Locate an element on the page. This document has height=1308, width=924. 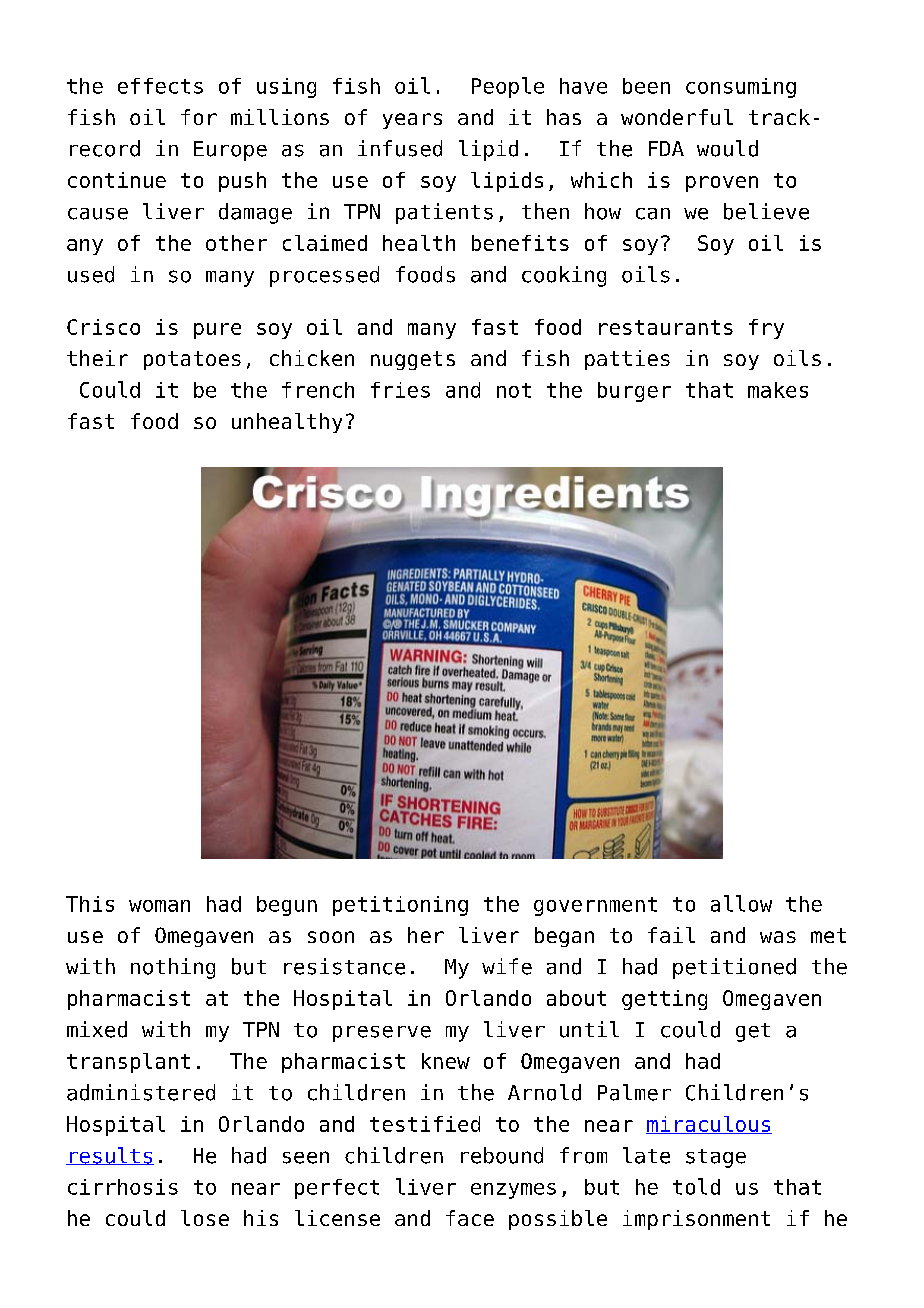
would is located at coordinates (727, 148).
